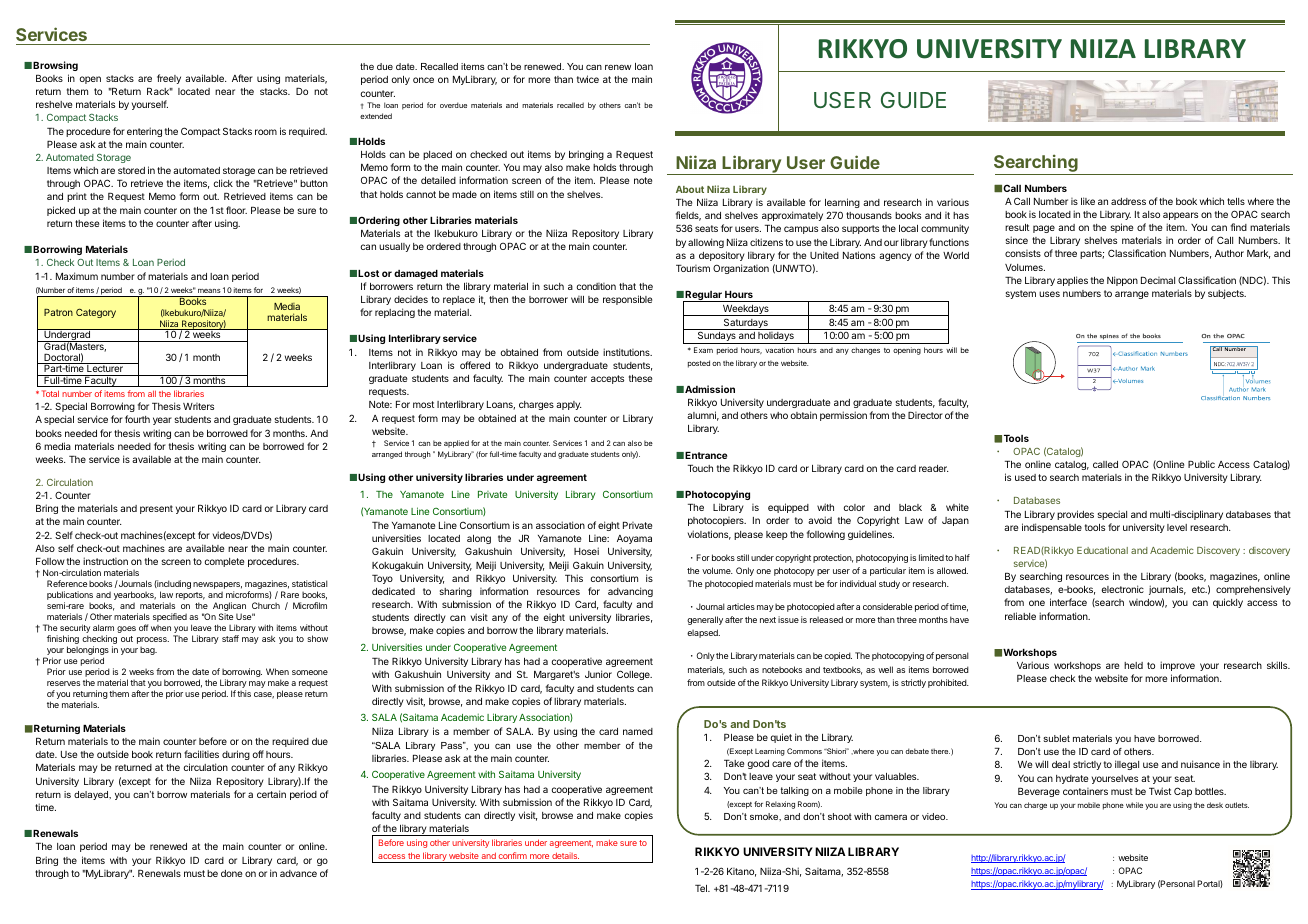 The image size is (1308, 924). Describe the element at coordinates (169, 79) in the screenshot. I see `freely` at that location.
